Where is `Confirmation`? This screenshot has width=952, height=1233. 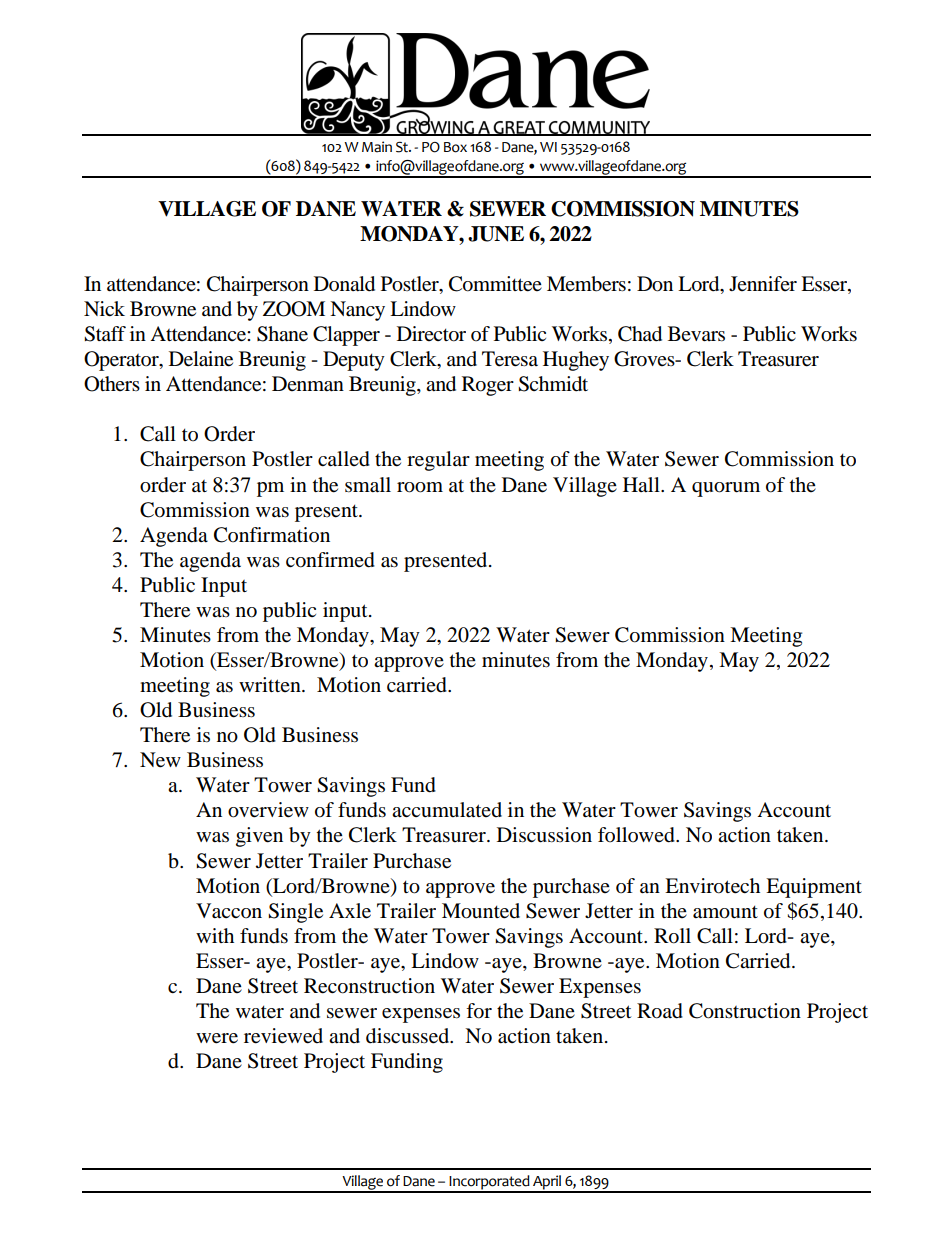 Confirmation is located at coordinates (272, 535).
